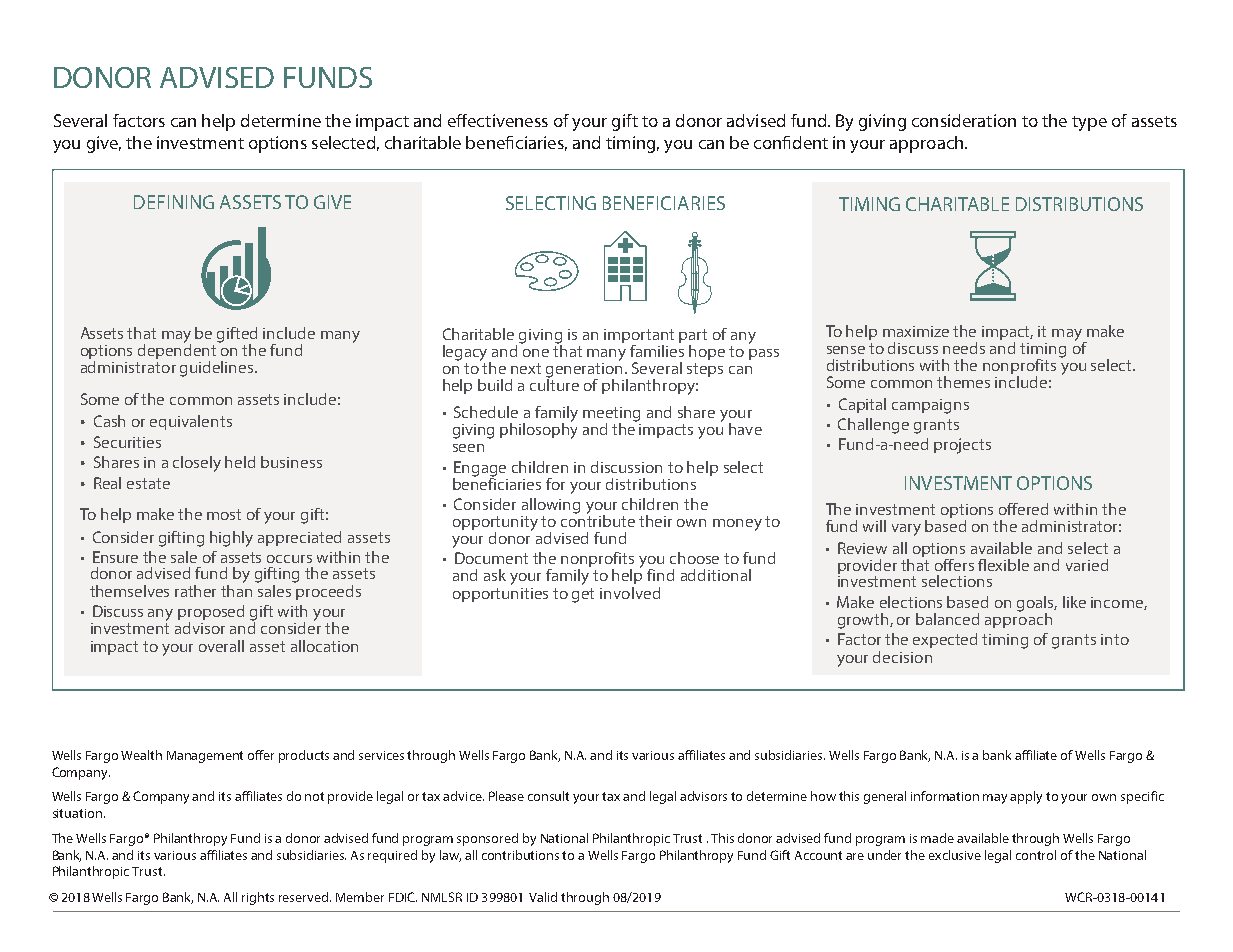 Image resolution: width=1233 pixels, height=952 pixels. What do you see at coordinates (543, 897) in the screenshot?
I see `Valid` at bounding box center [543, 897].
